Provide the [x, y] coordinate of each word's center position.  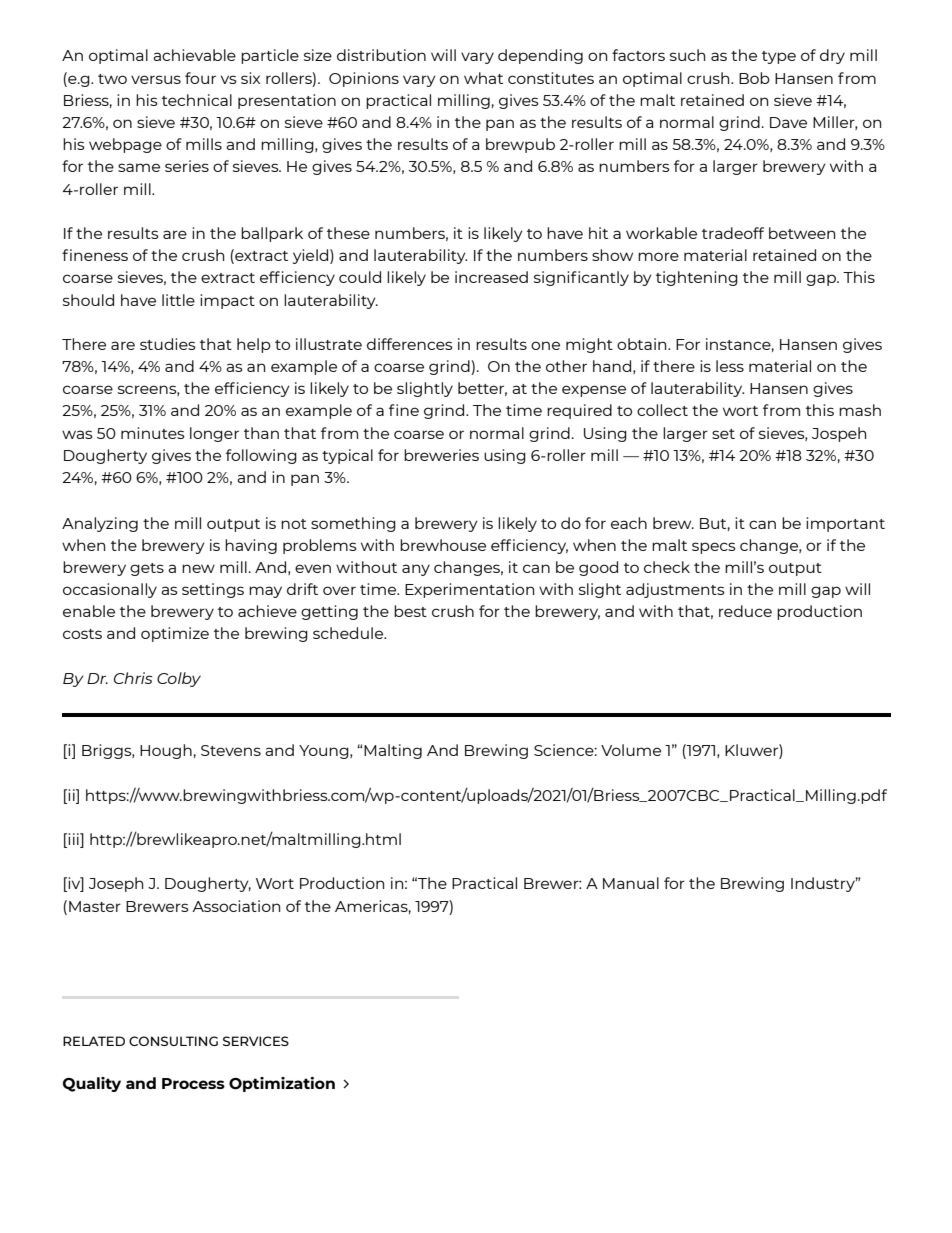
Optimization [282, 1084]
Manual [631, 883]
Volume [631, 750]
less [730, 366]
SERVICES [256, 1041]
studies [168, 344]
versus [156, 79]
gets [147, 569]
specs [714, 548]
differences [410, 344]
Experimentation [469, 590]
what [483, 78]
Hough [166, 751]
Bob [754, 78]
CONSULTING [173, 1041]
